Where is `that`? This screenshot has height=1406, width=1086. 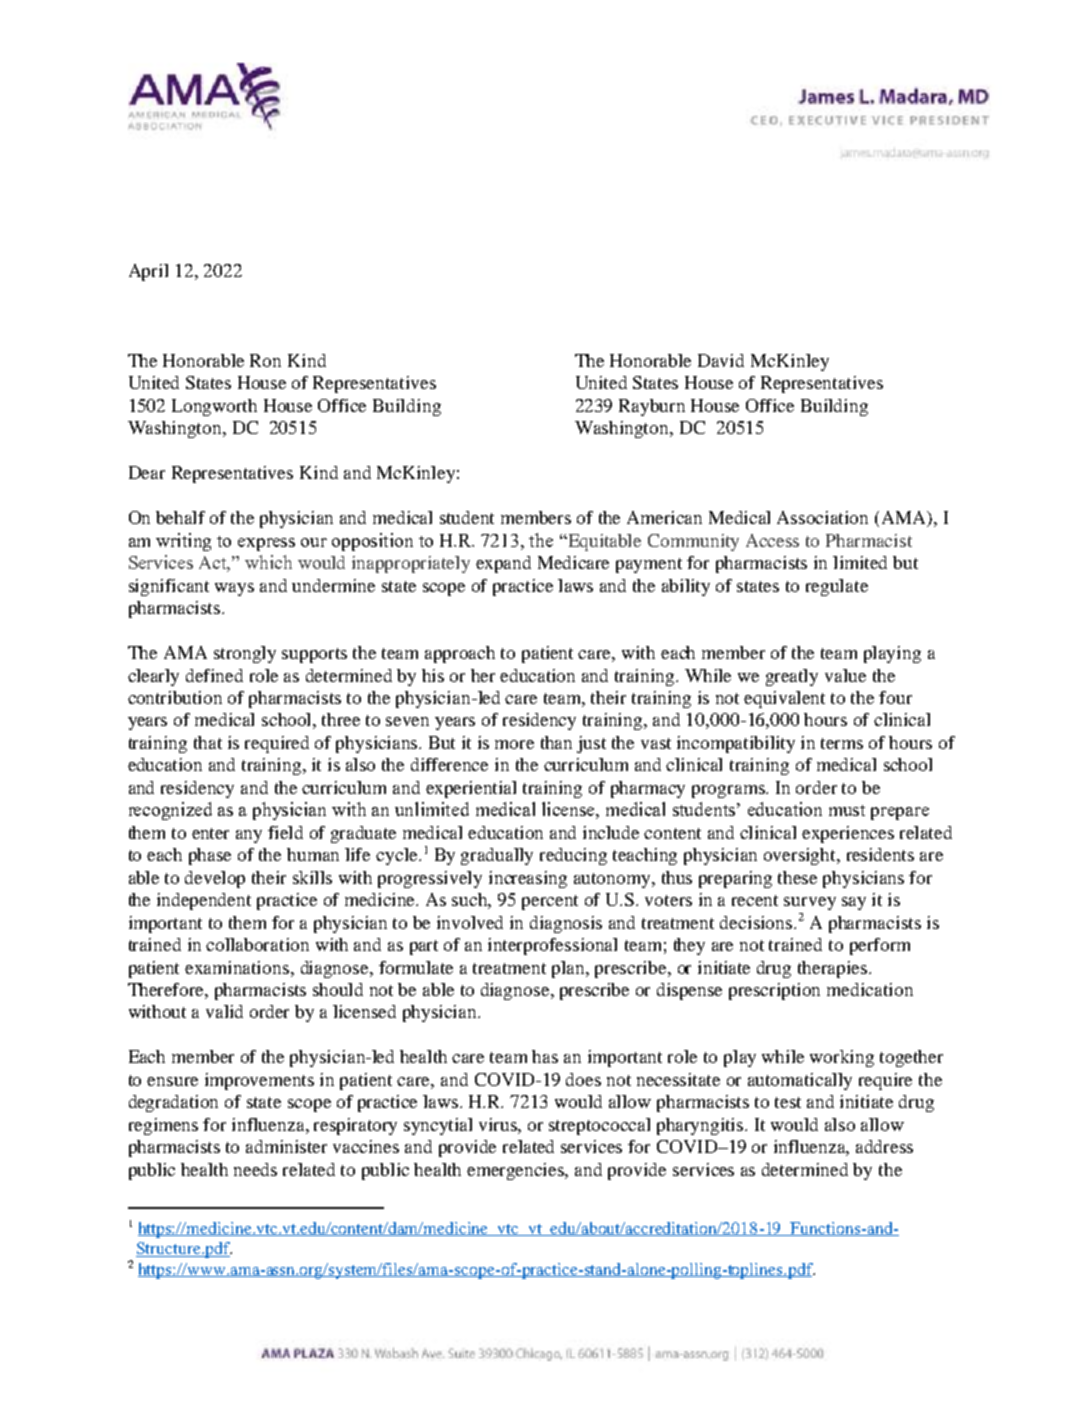 that is located at coordinates (208, 742).
